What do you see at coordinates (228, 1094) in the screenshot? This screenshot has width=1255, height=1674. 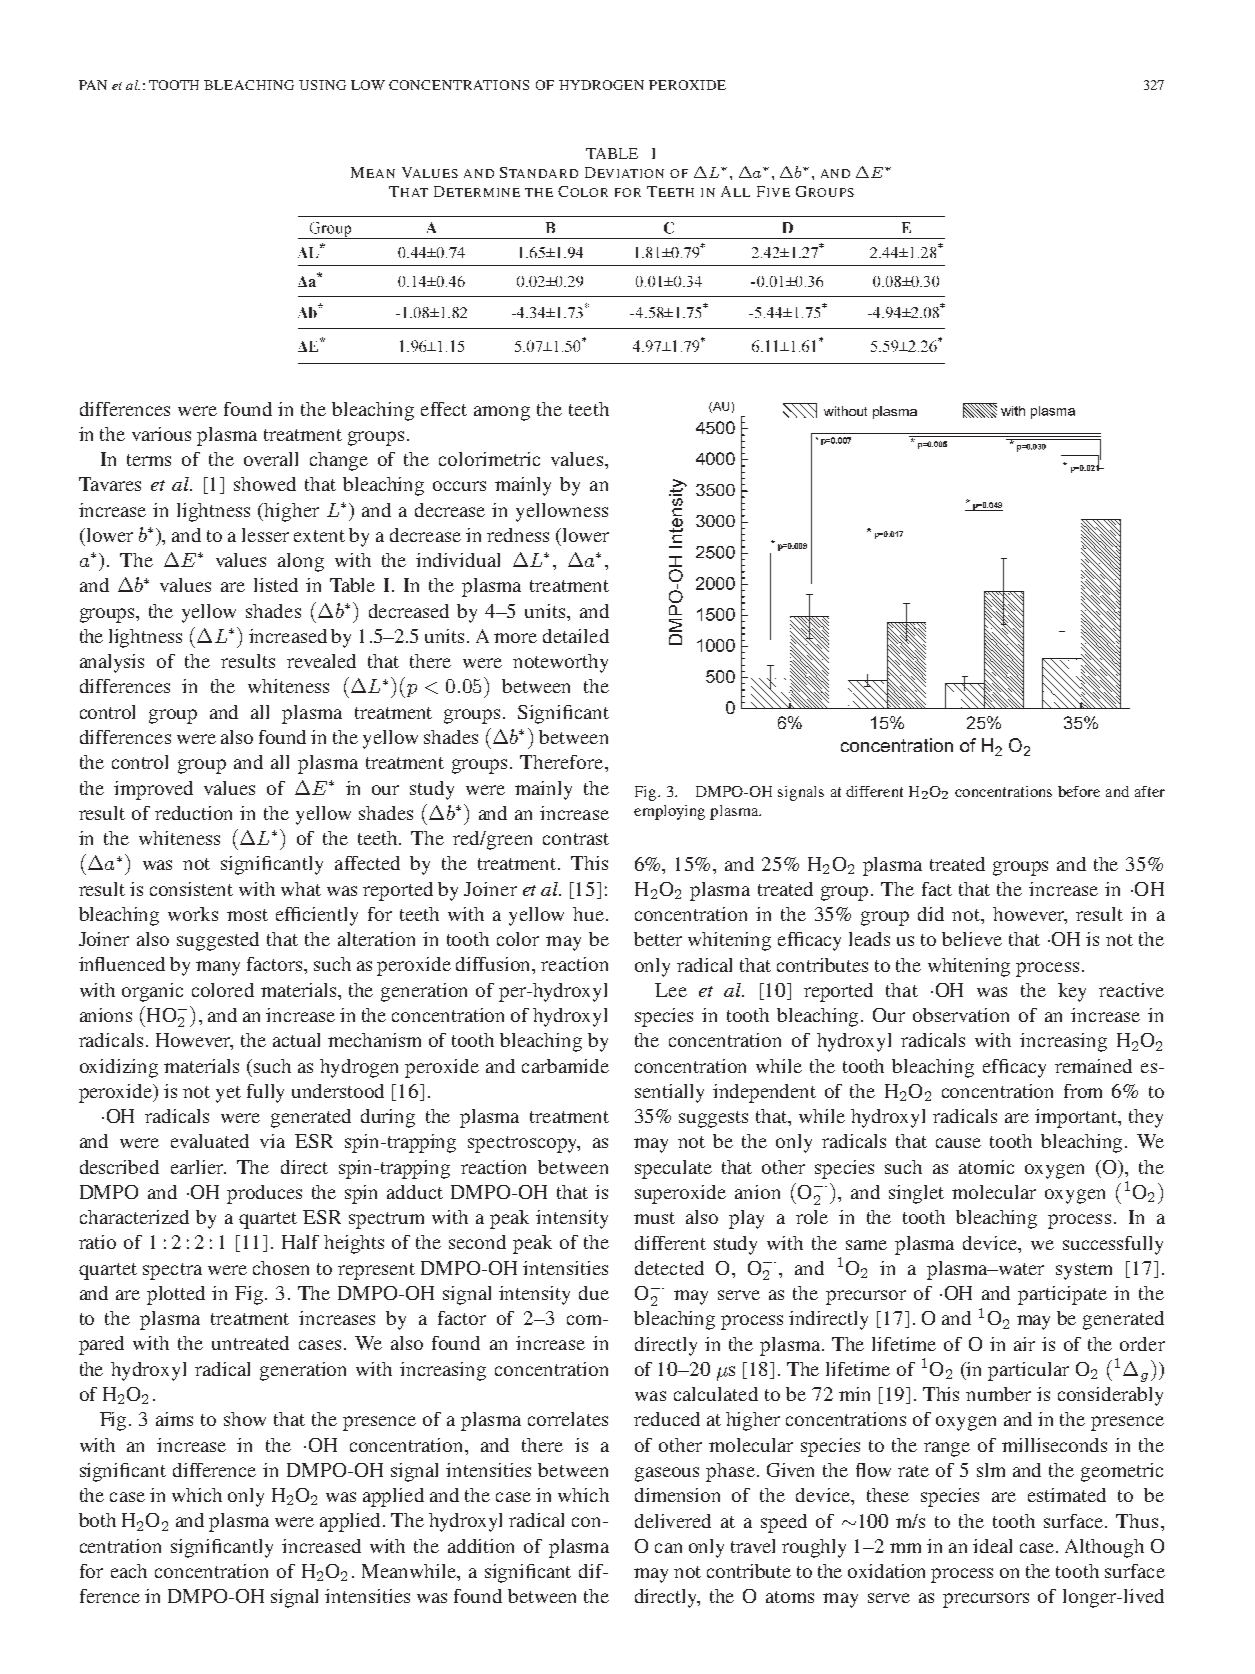 I see `yet` at bounding box center [228, 1094].
